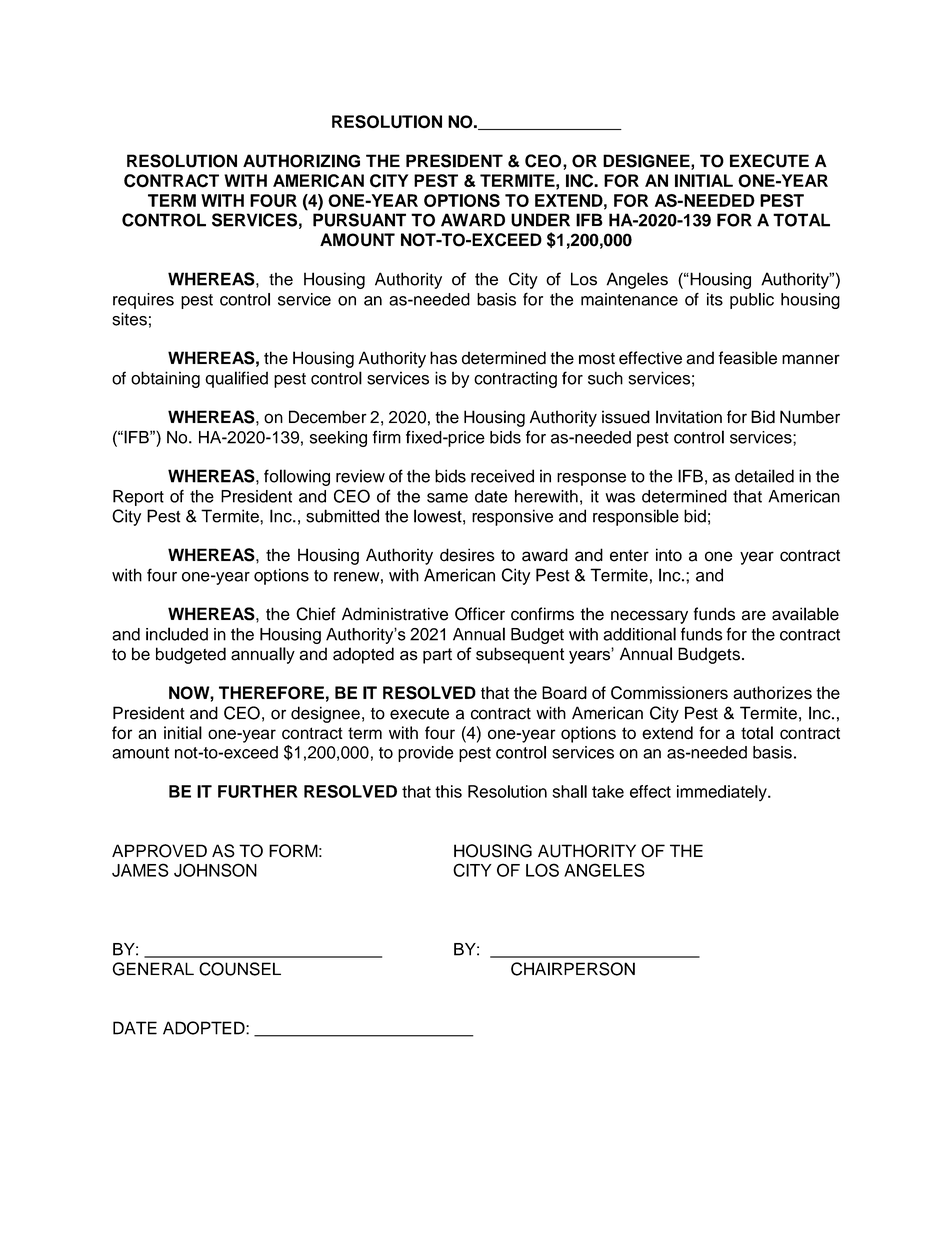 Image resolution: width=952 pixels, height=1233 pixels. Describe the element at coordinates (540, 220) in the screenshot. I see `UNDER` at that location.
